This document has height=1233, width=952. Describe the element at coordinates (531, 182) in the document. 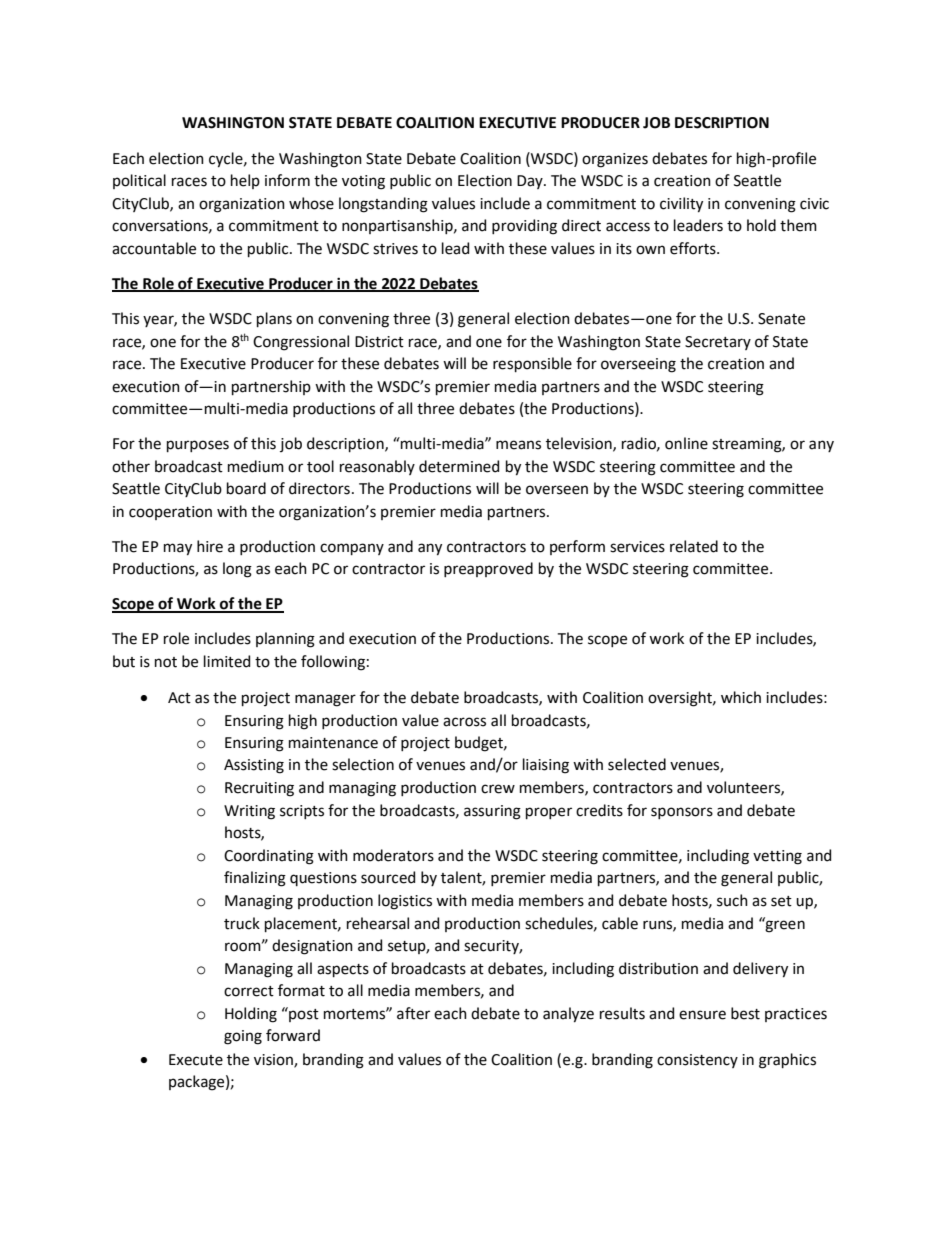

I see `Day` at that location.
